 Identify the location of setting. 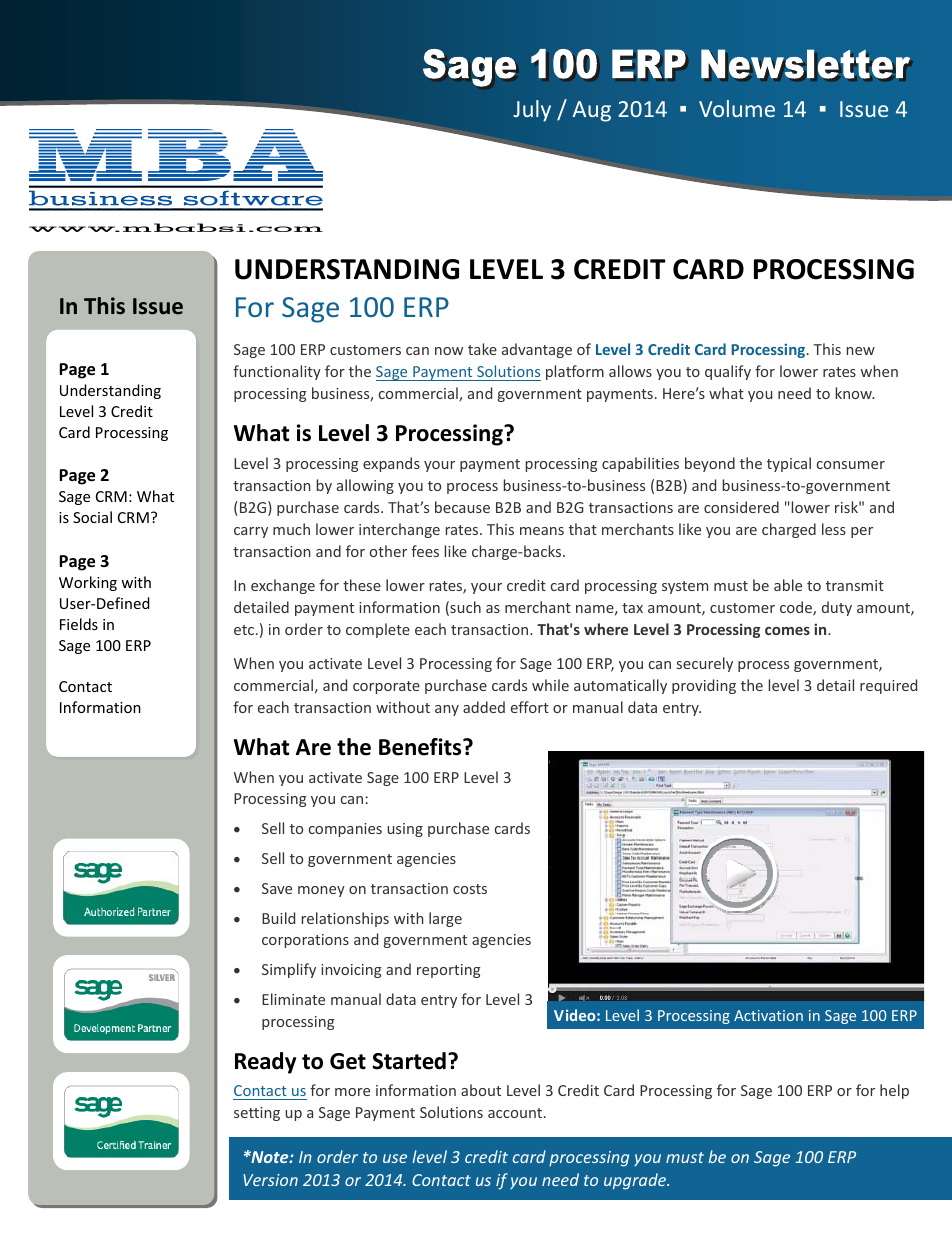
(257, 1114).
